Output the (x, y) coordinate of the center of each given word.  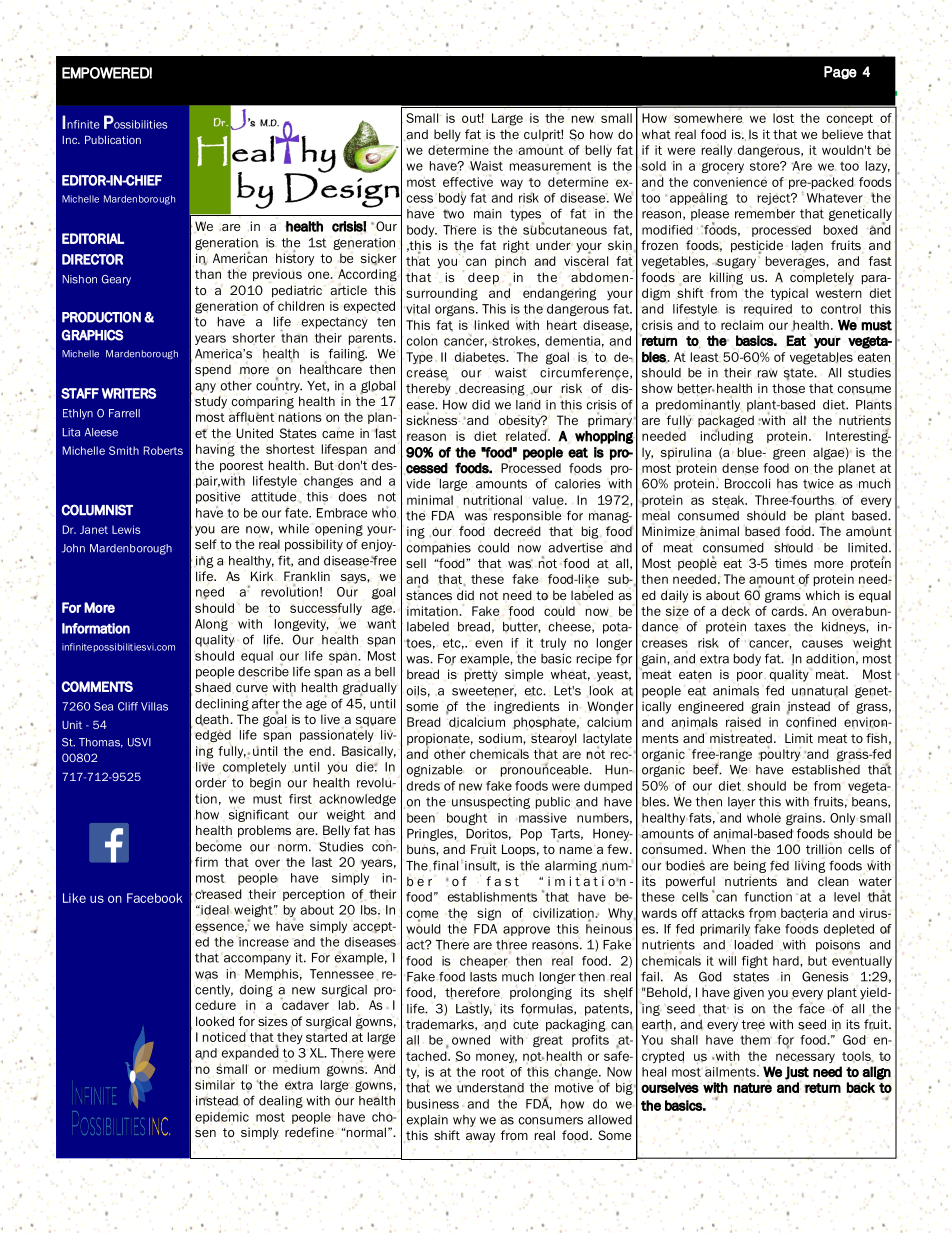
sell (416, 563)
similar (215, 1085)
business (433, 1104)
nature (753, 1087)
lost (783, 118)
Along (211, 625)
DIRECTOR (92, 259)
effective (468, 181)
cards (789, 611)
